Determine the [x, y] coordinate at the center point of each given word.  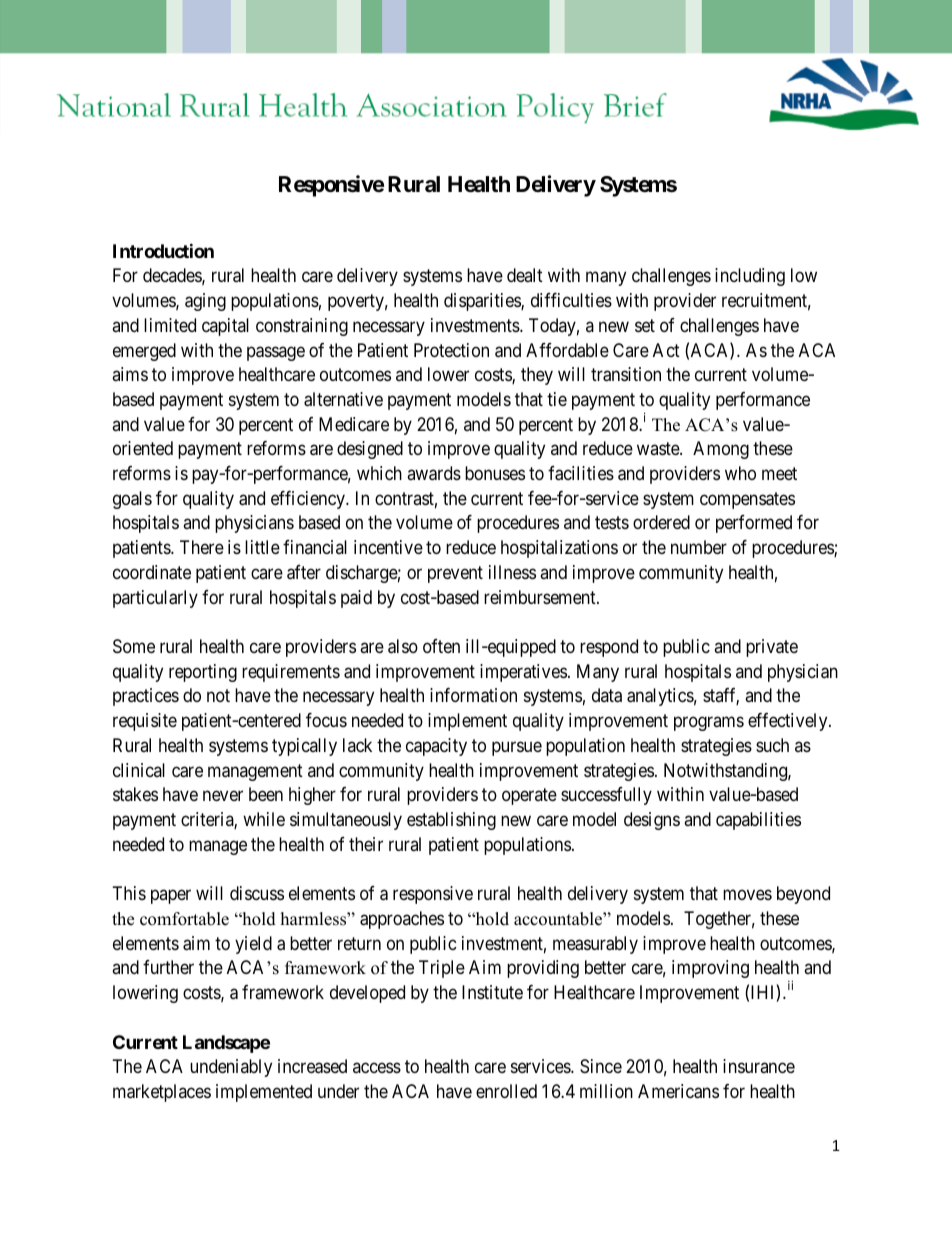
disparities [483, 302]
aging [205, 302]
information [473, 695]
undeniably [231, 1068]
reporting [203, 673]
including [750, 277]
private [772, 648]
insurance [759, 1066]
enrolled [506, 1091]
